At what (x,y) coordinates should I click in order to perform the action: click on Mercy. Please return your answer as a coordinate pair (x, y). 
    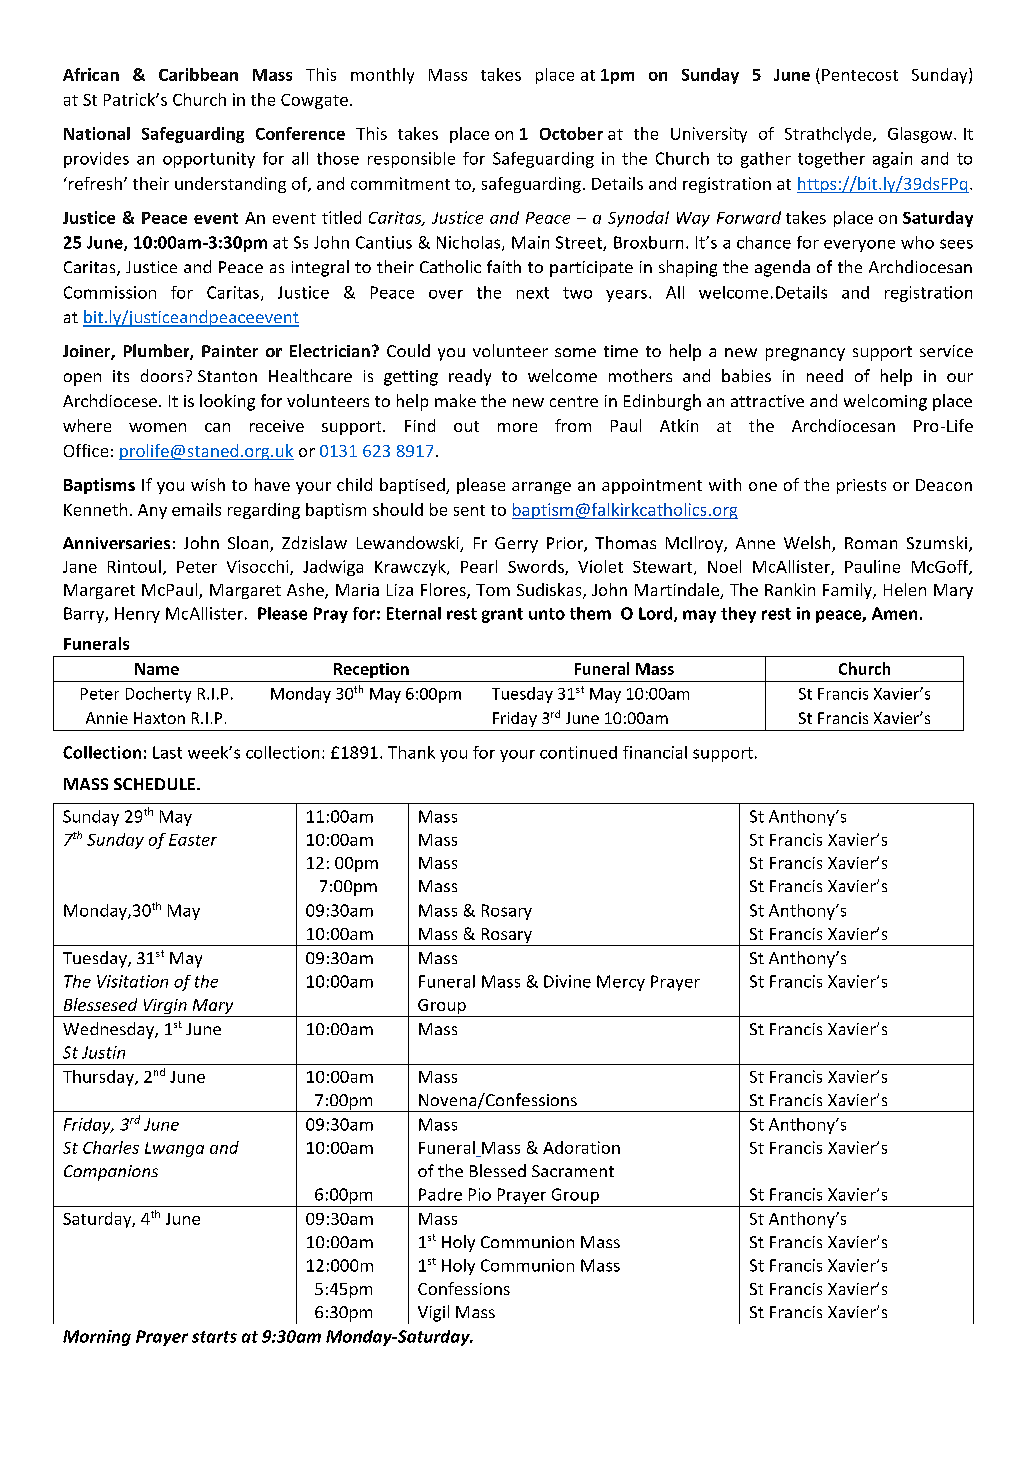
    Looking at the image, I should click on (621, 983).
